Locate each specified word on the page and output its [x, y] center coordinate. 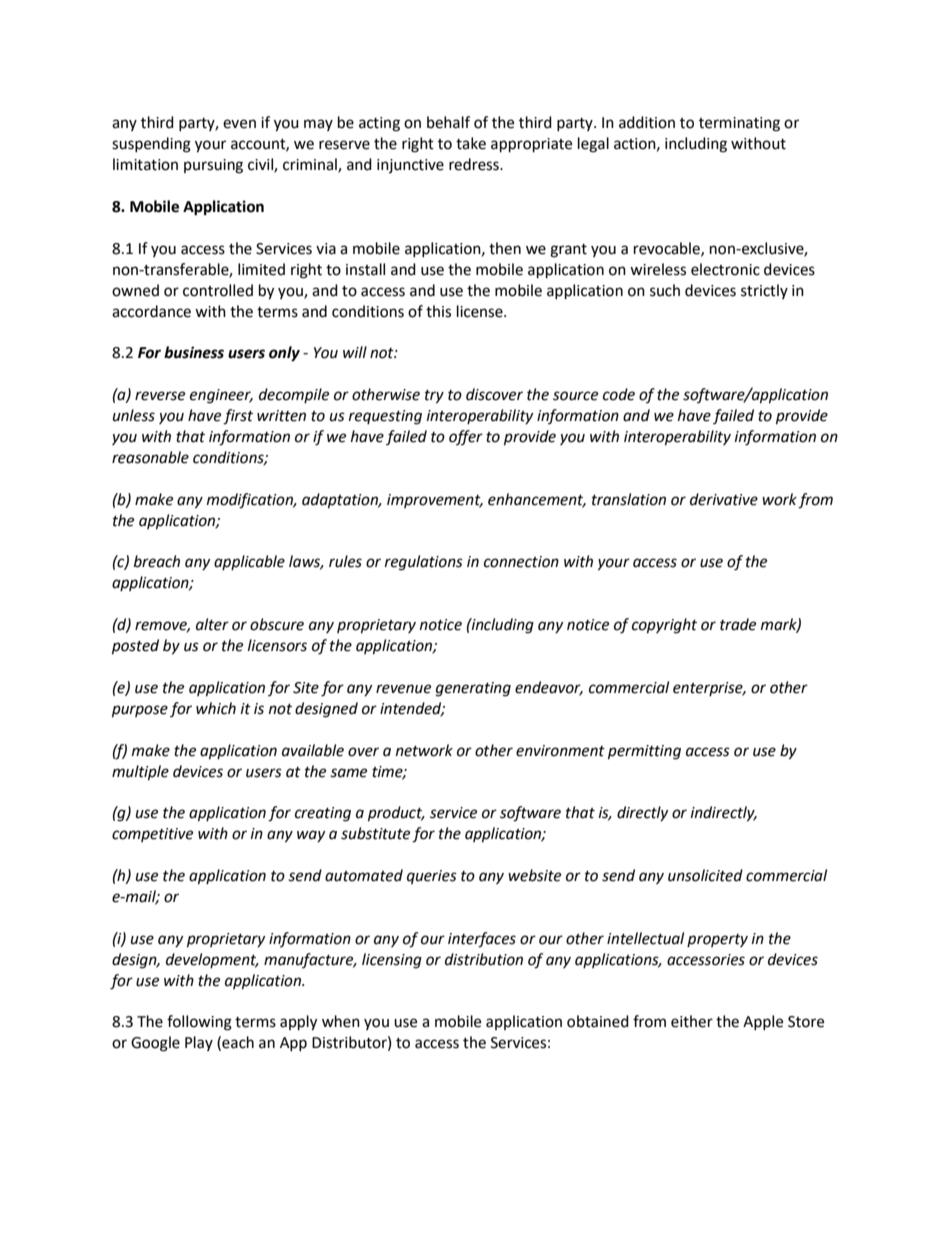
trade [738, 624]
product [396, 814]
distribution [484, 959]
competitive [152, 835]
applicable [249, 562]
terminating [739, 124]
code [619, 394]
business [194, 352]
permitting [644, 752]
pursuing [213, 166]
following [199, 1023]
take [471, 143]
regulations [424, 563]
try [434, 397]
